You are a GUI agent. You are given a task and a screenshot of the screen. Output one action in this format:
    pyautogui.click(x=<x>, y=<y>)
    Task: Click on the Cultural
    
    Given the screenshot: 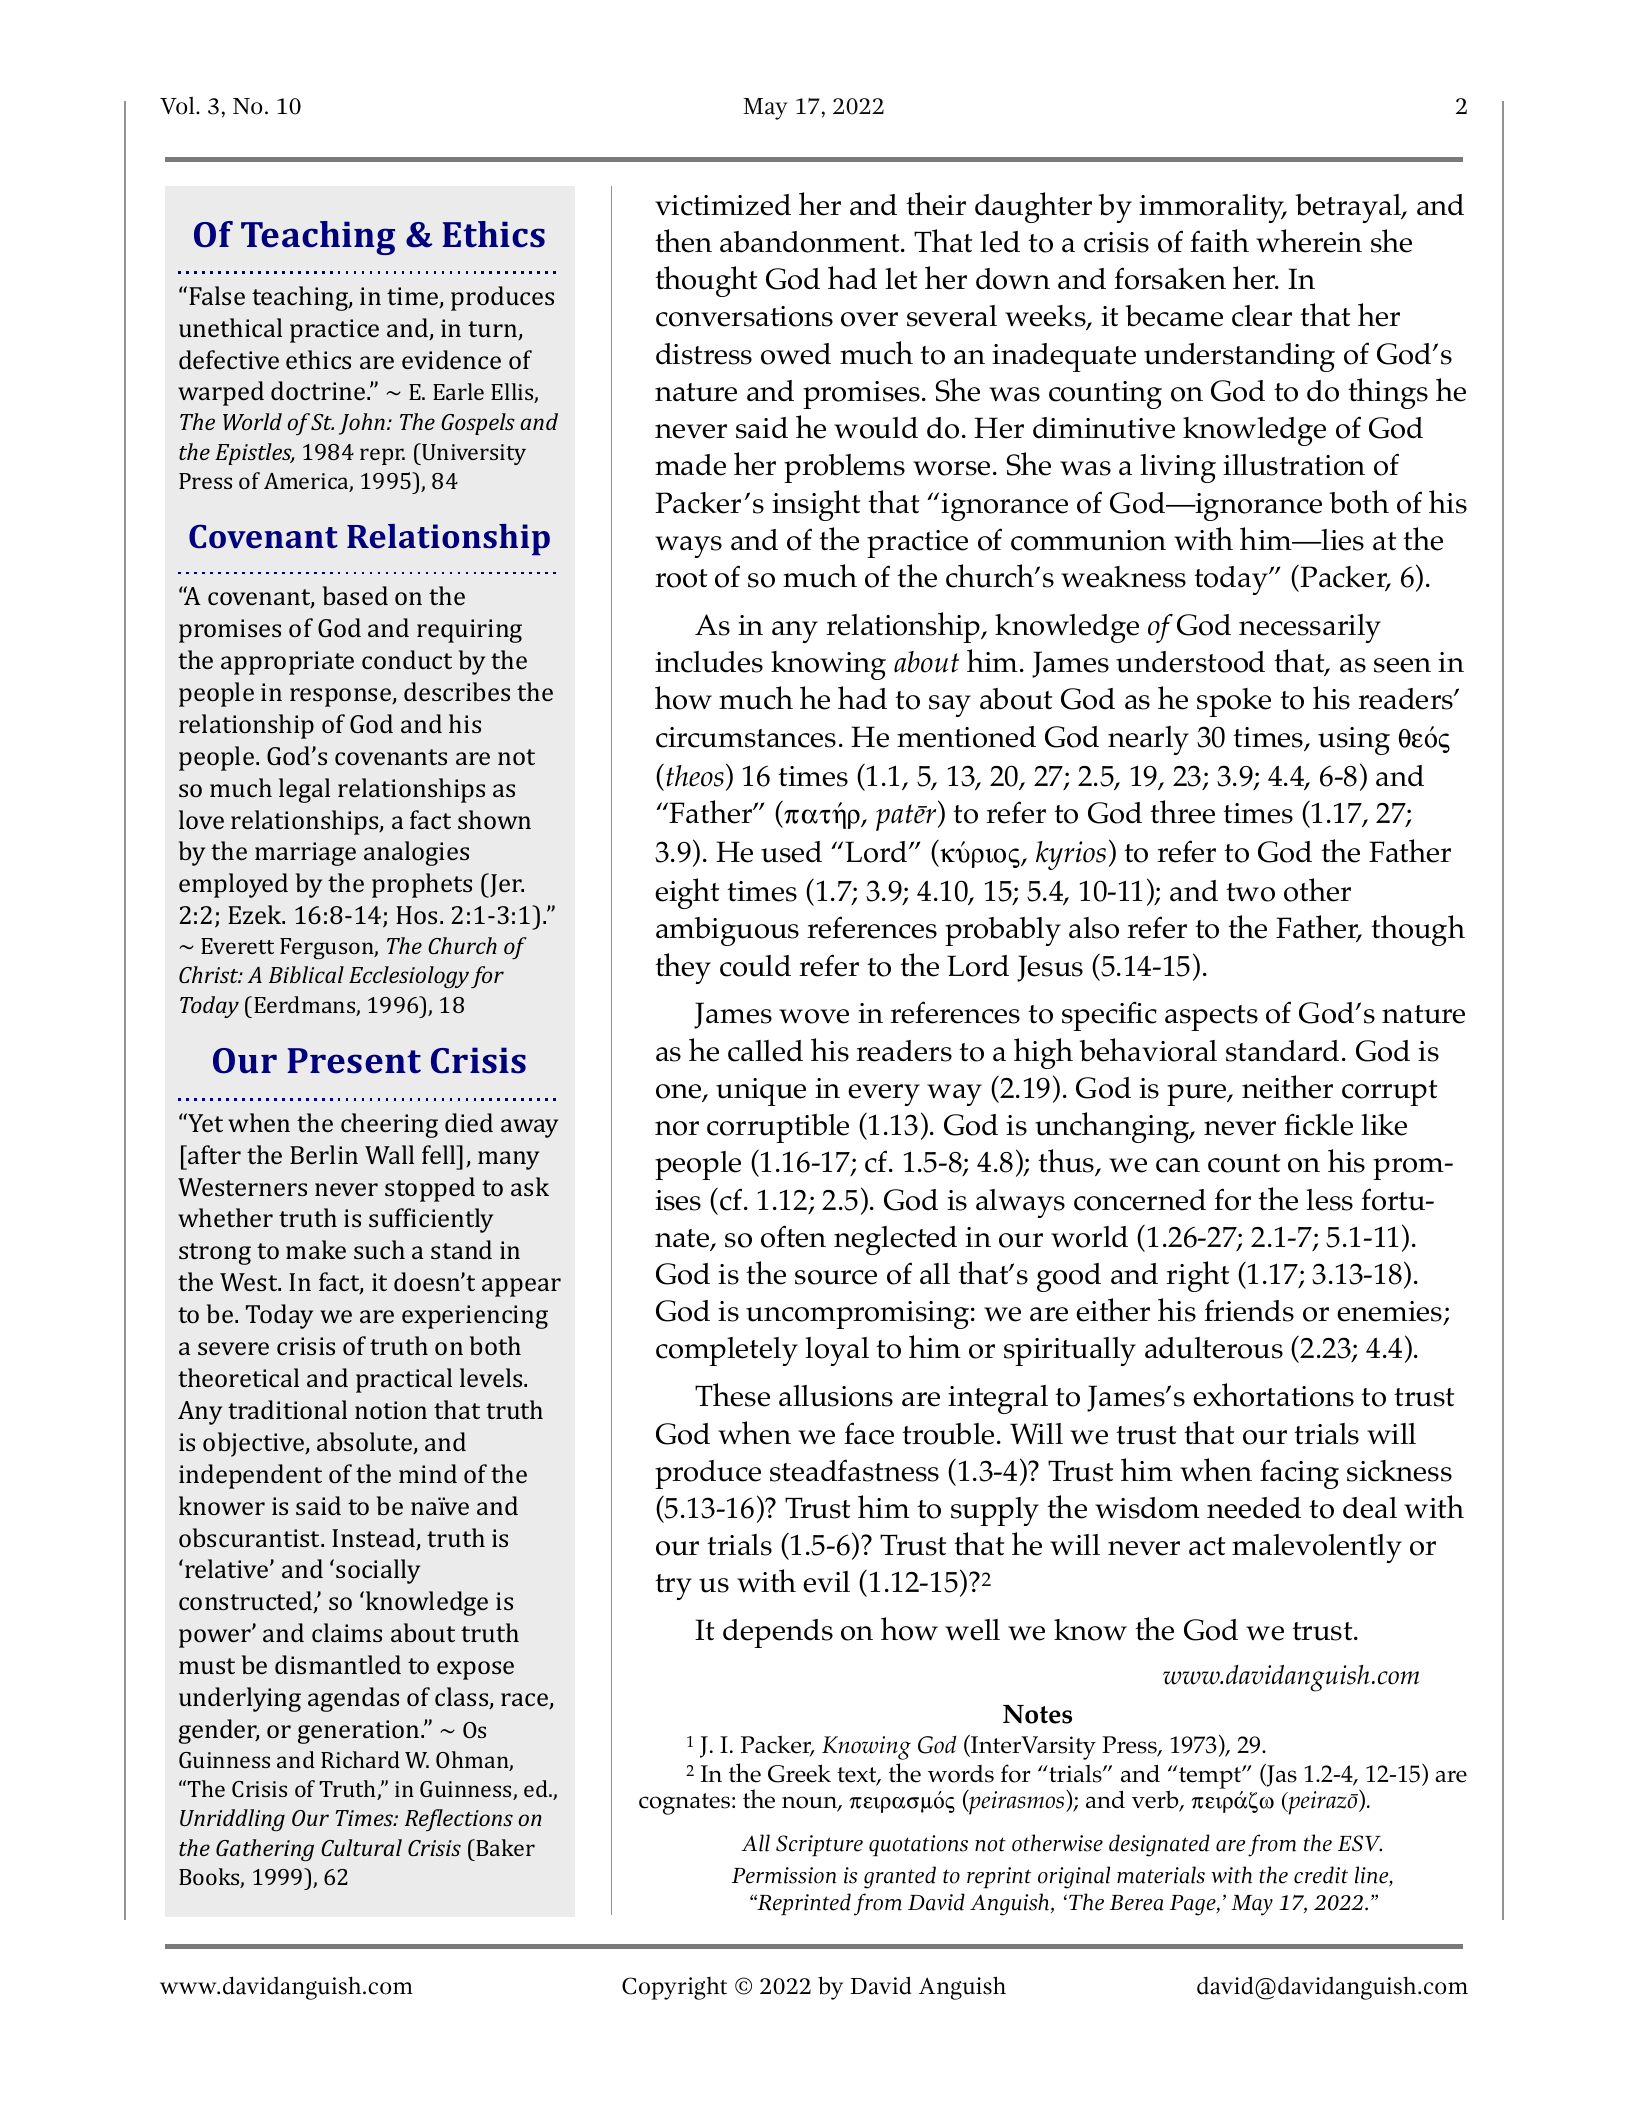 What is the action you would take?
    pyautogui.click(x=361, y=1847)
